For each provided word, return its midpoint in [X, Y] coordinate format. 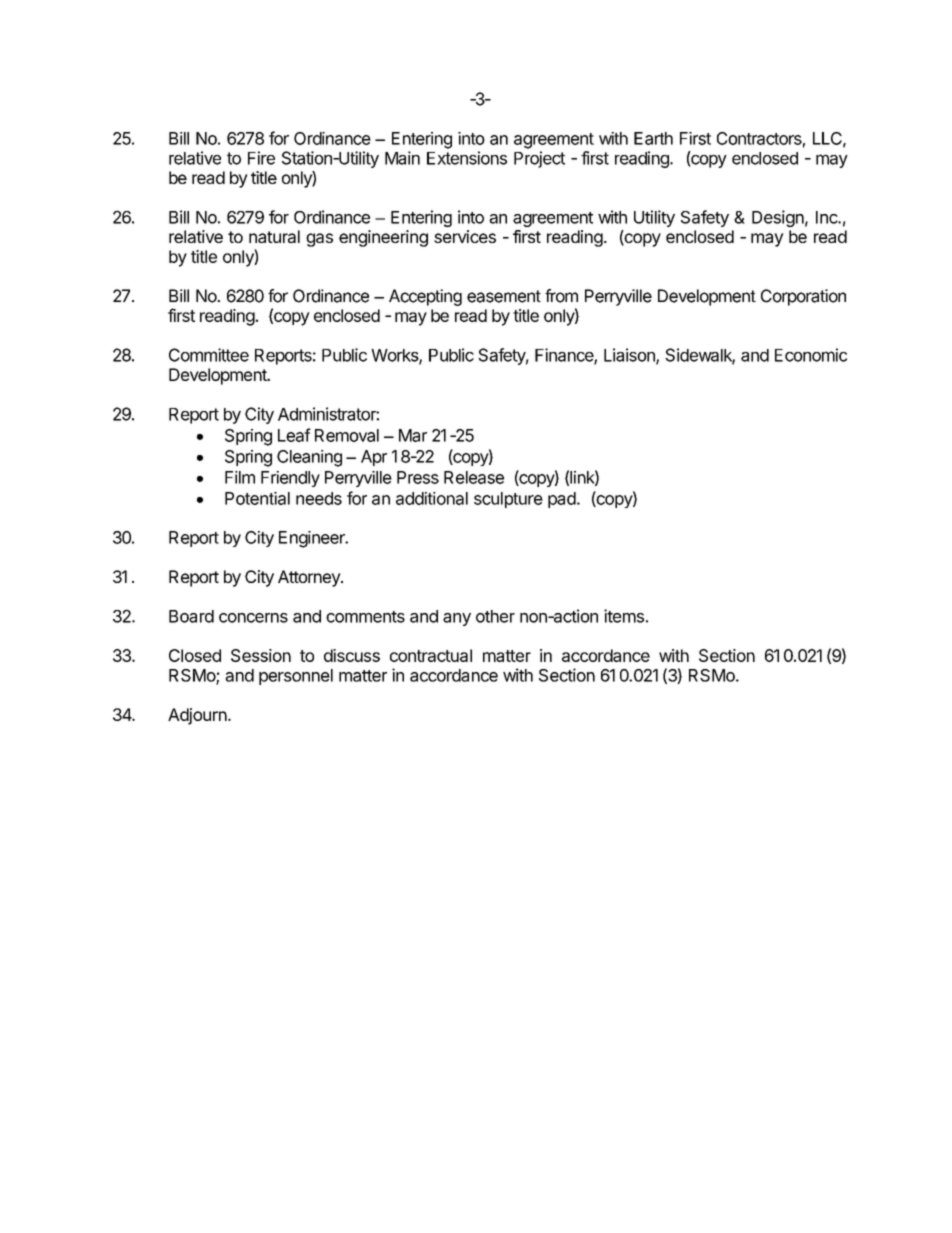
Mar [413, 435]
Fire [261, 158]
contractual [431, 655]
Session [261, 655]
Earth [653, 138]
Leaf [294, 435]
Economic [811, 355]
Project [539, 159]
